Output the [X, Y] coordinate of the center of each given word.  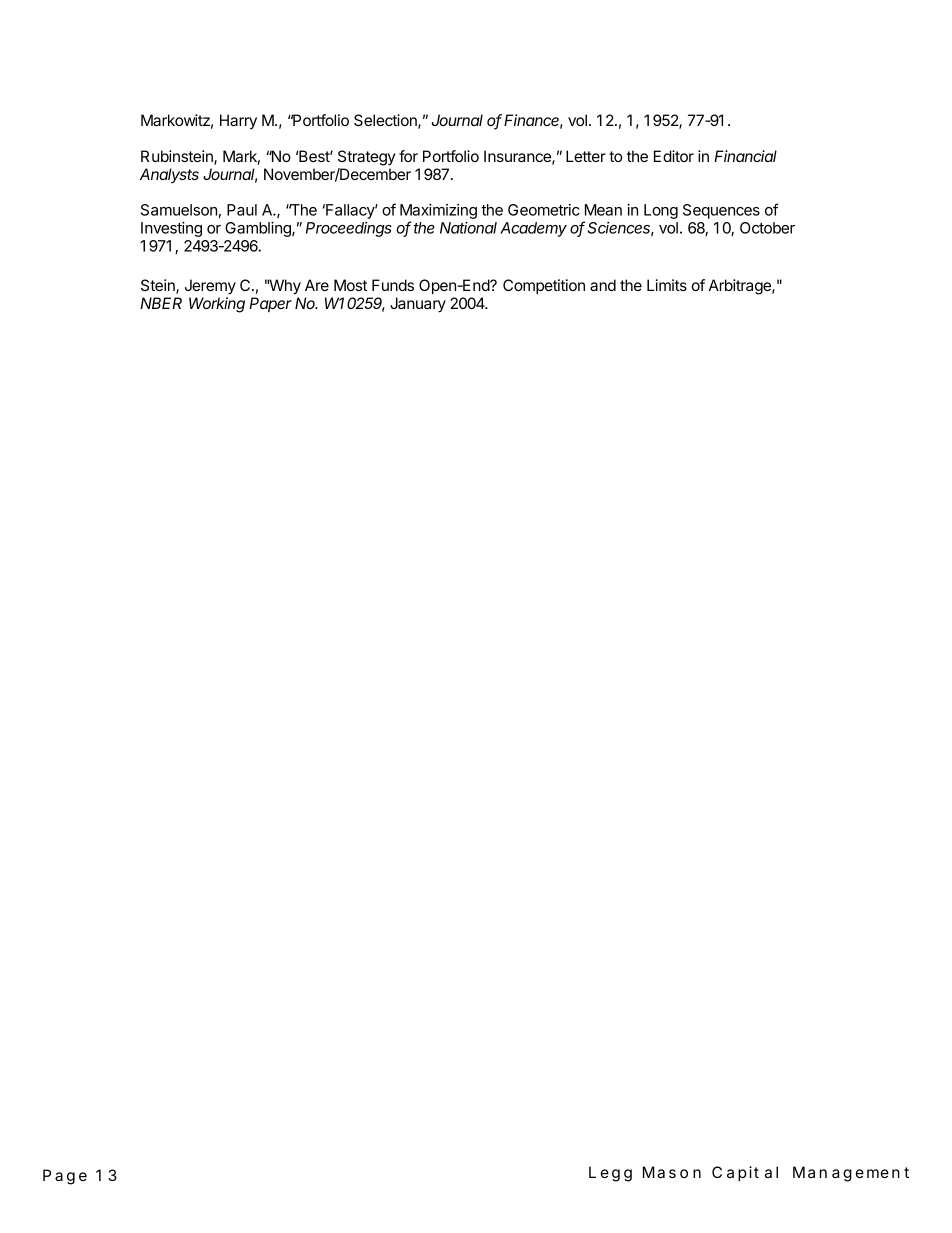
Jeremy [210, 287]
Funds [393, 285]
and [603, 285]
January [418, 305]
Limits [667, 285]
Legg [610, 1174]
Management [851, 1174]
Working [217, 305]
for [408, 156]
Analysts [169, 176]
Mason [672, 1172]
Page [65, 1177]
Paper [270, 304]
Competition [544, 286]
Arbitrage [741, 287]
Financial [745, 156]
